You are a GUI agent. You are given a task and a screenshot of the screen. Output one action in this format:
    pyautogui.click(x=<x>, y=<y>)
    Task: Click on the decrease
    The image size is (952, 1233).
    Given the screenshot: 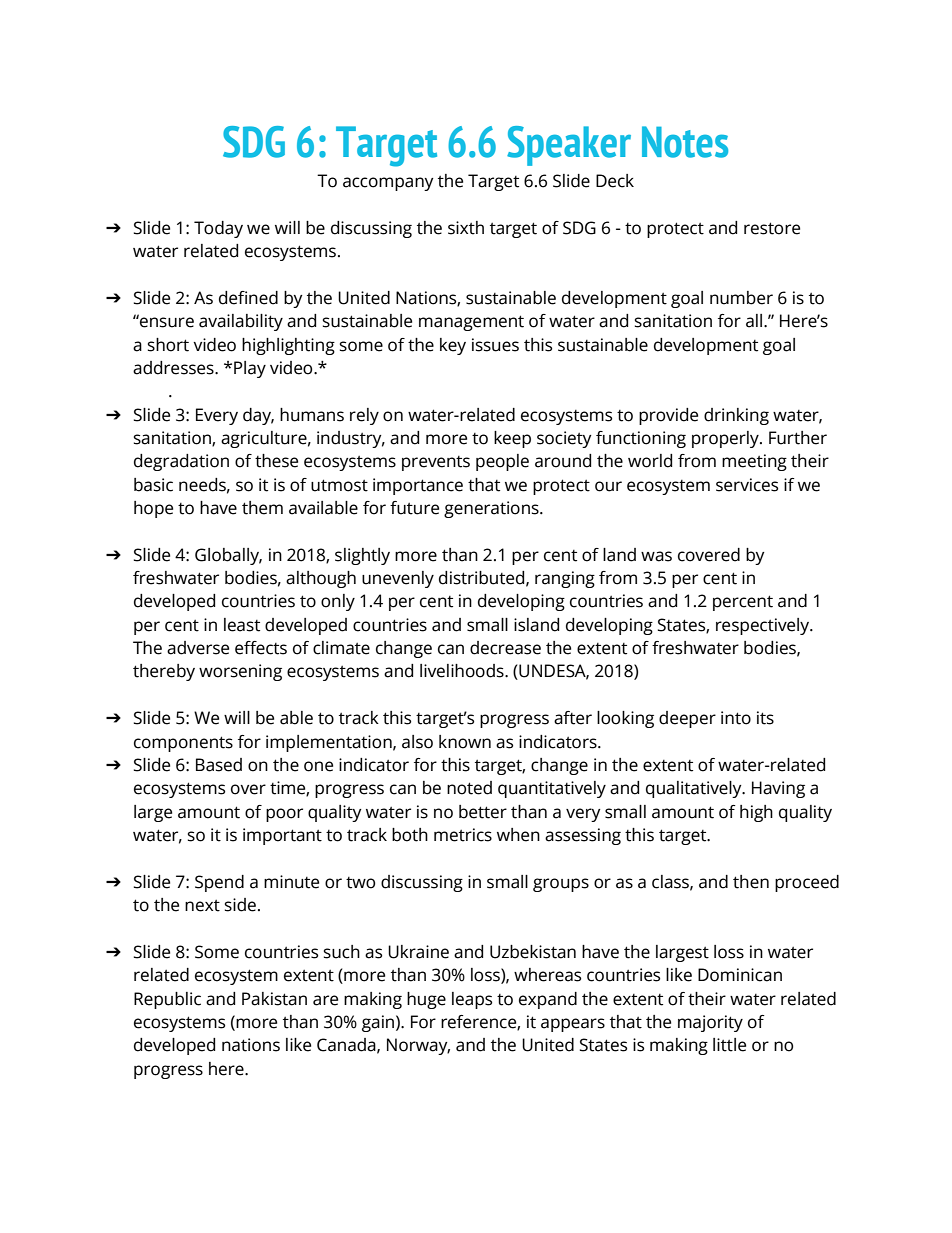 What is the action you would take?
    pyautogui.click(x=505, y=648)
